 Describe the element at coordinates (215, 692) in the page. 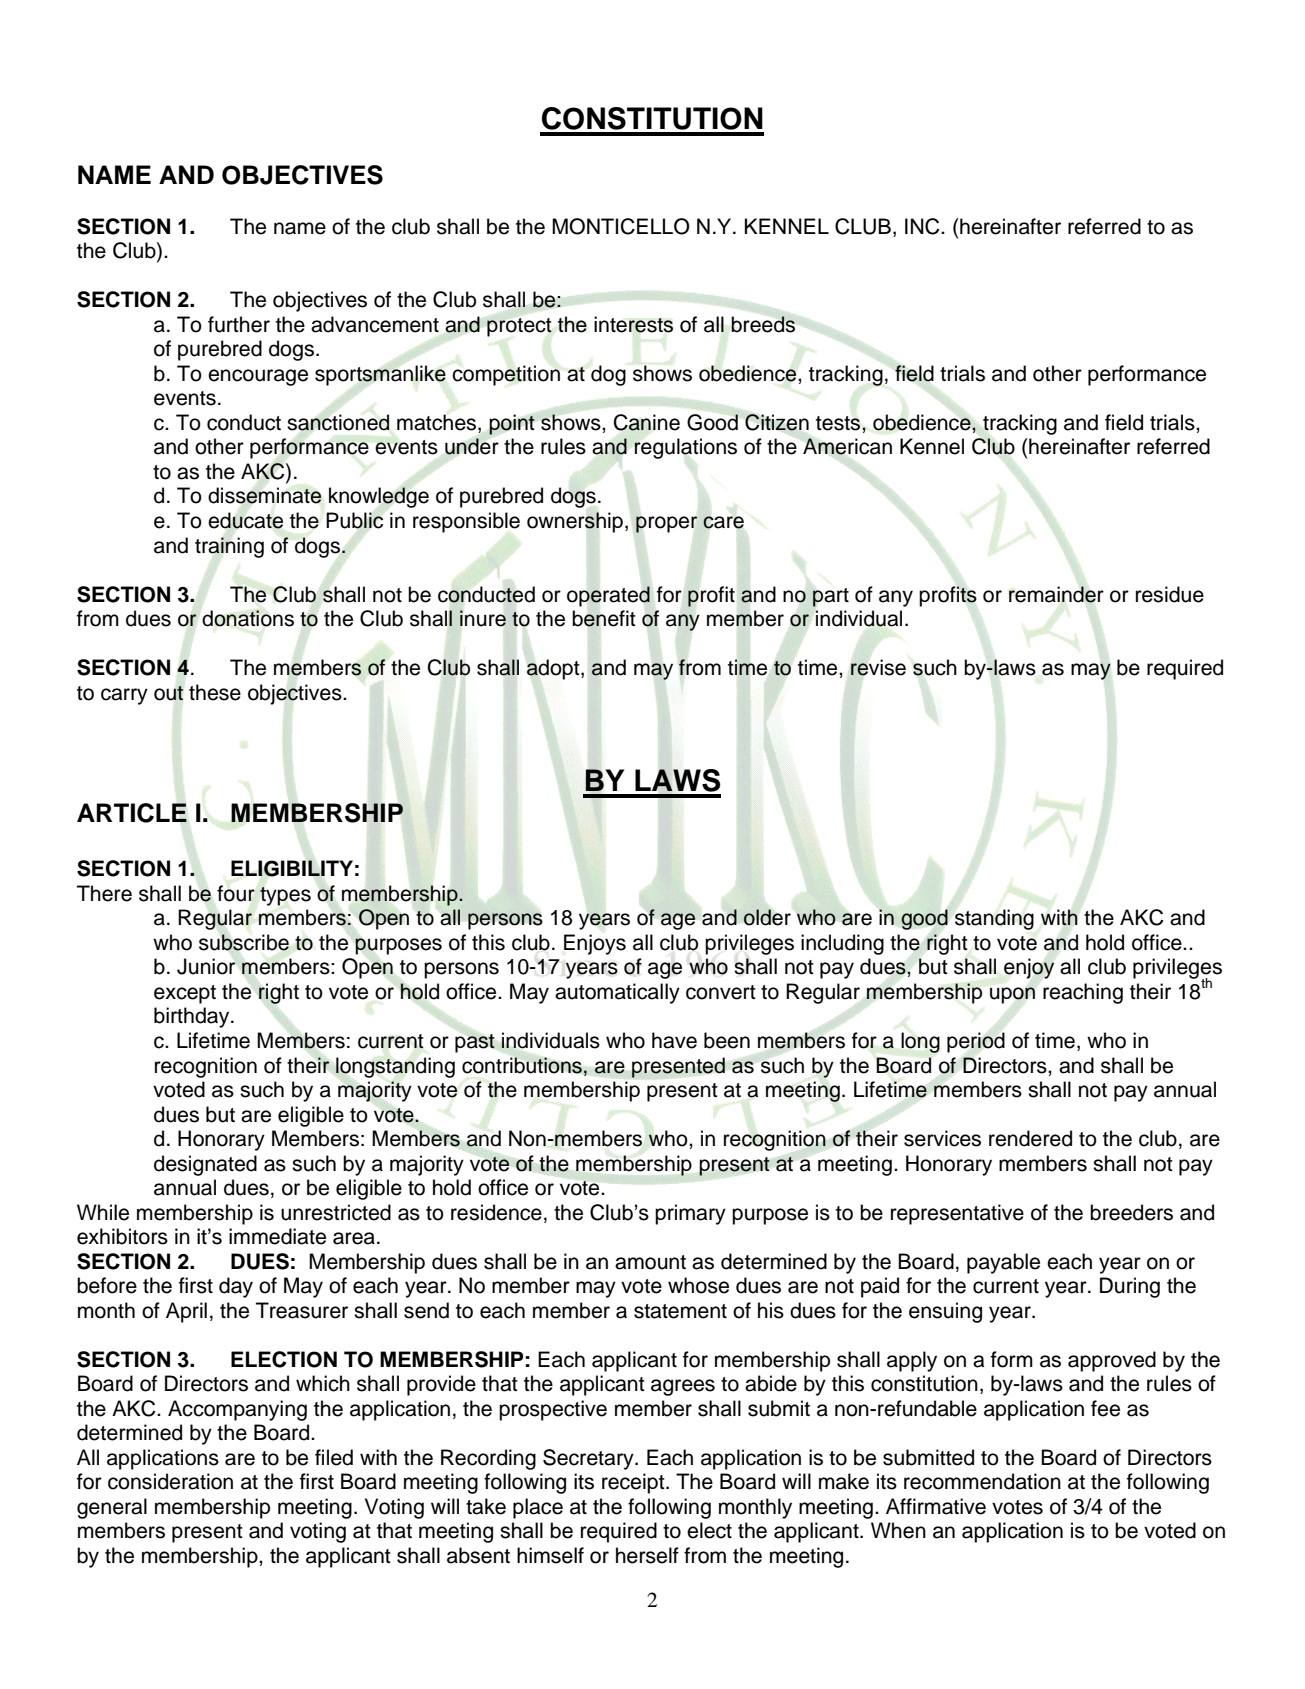

I see `these` at that location.
